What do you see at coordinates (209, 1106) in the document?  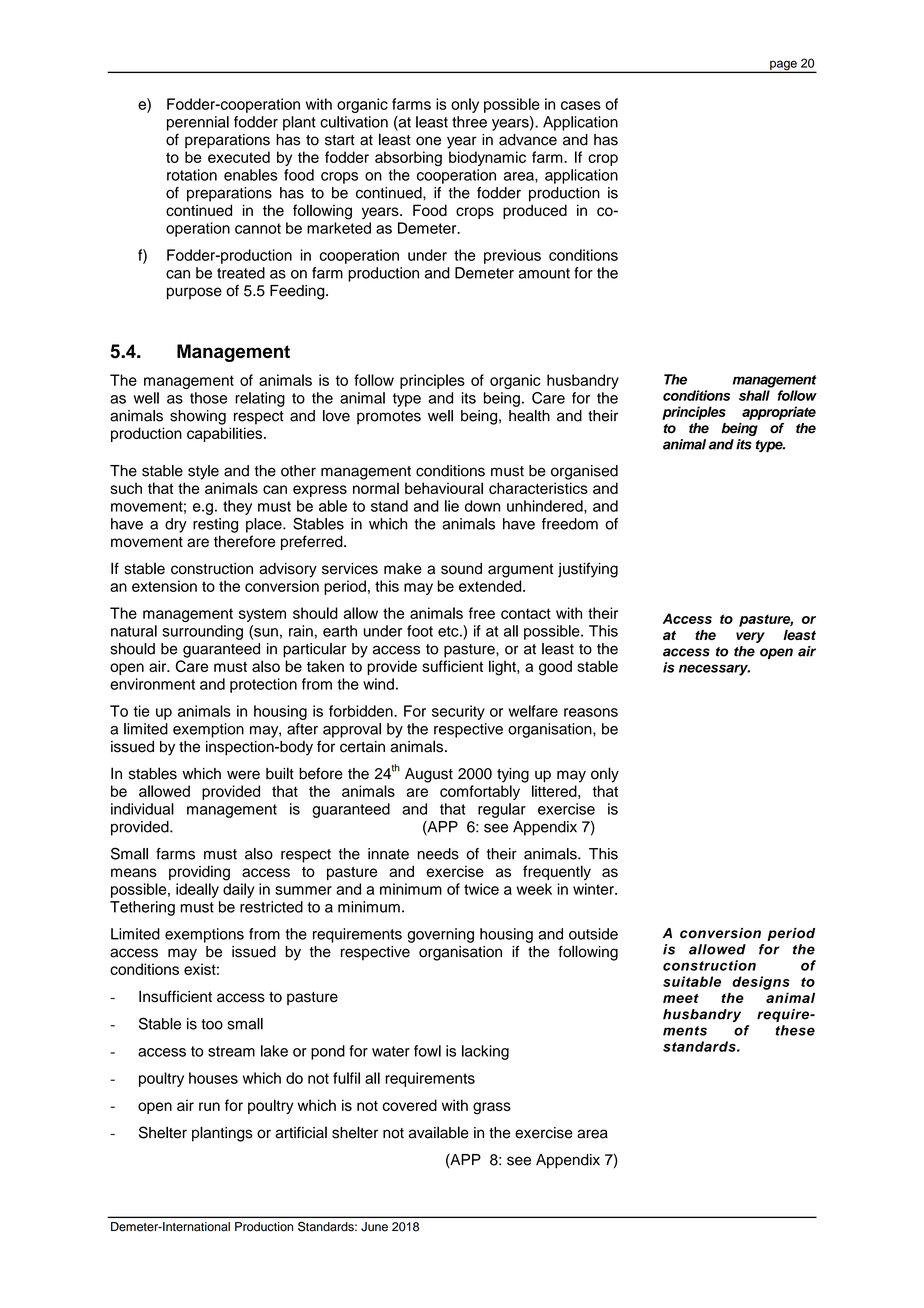 I see `run` at bounding box center [209, 1106].
